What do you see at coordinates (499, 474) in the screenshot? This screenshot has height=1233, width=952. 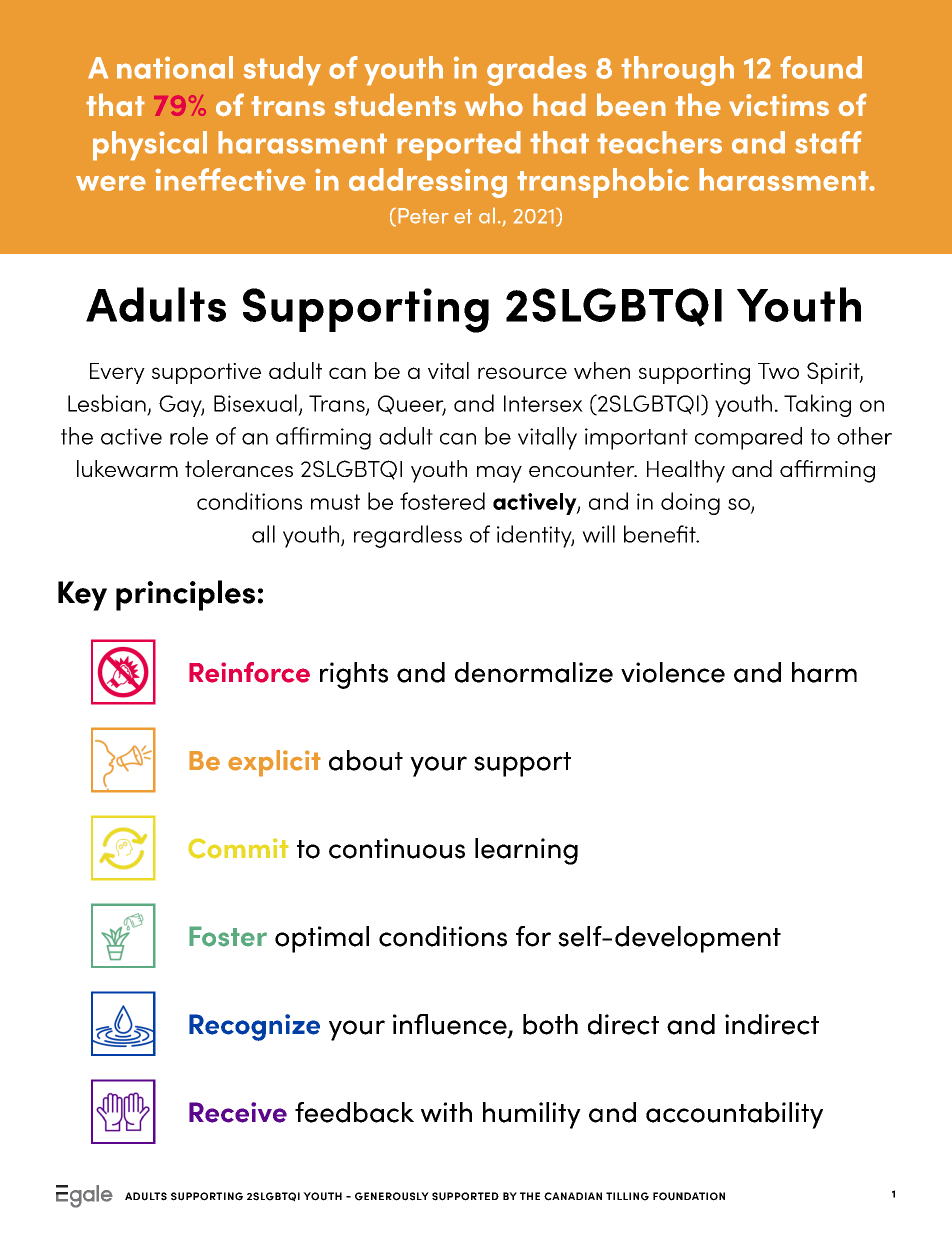 I see `may` at bounding box center [499, 474].
